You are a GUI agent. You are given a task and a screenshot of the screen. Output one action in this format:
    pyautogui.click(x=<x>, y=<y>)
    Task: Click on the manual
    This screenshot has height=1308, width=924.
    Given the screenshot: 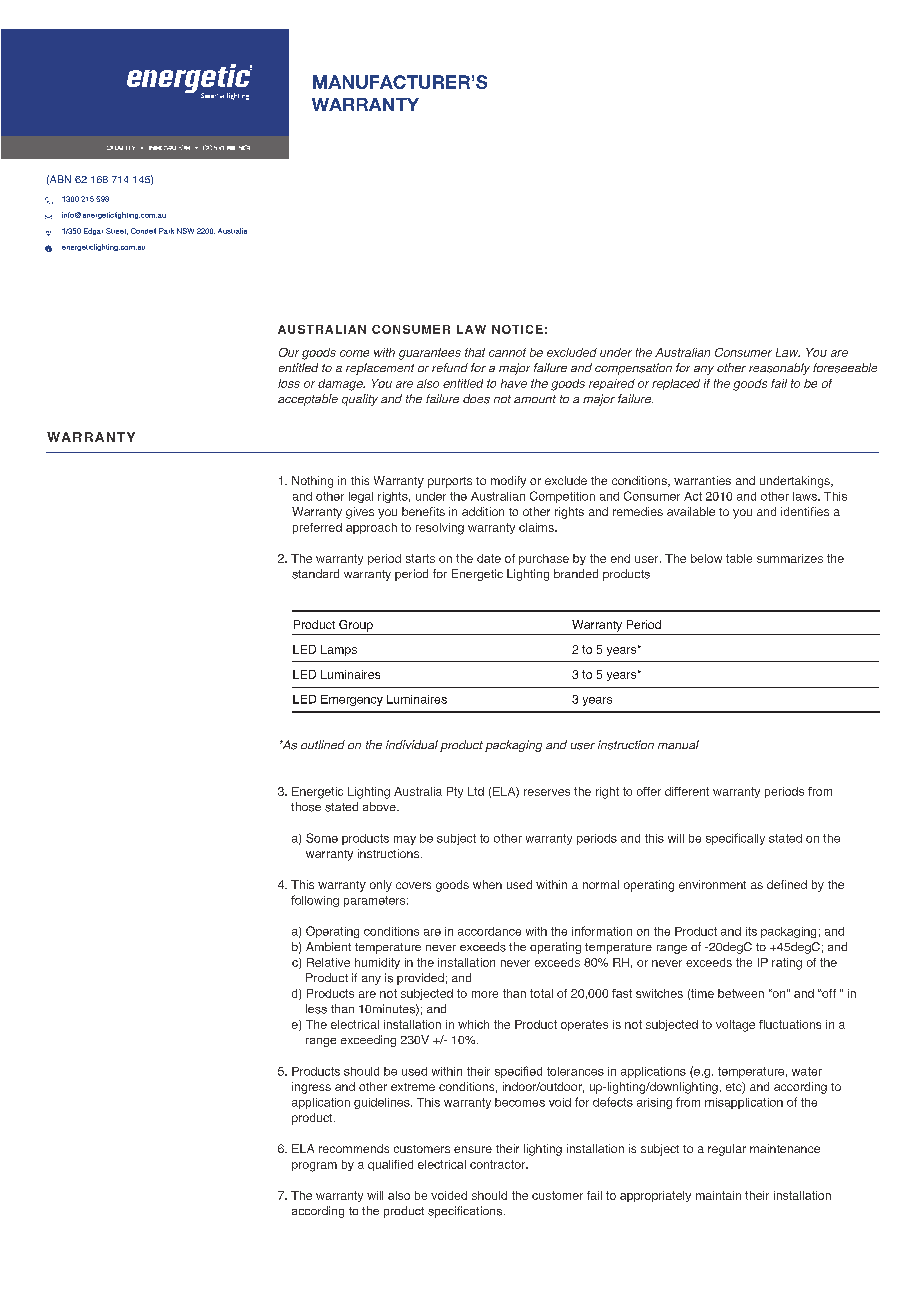 What is the action you would take?
    pyautogui.click(x=678, y=744)
